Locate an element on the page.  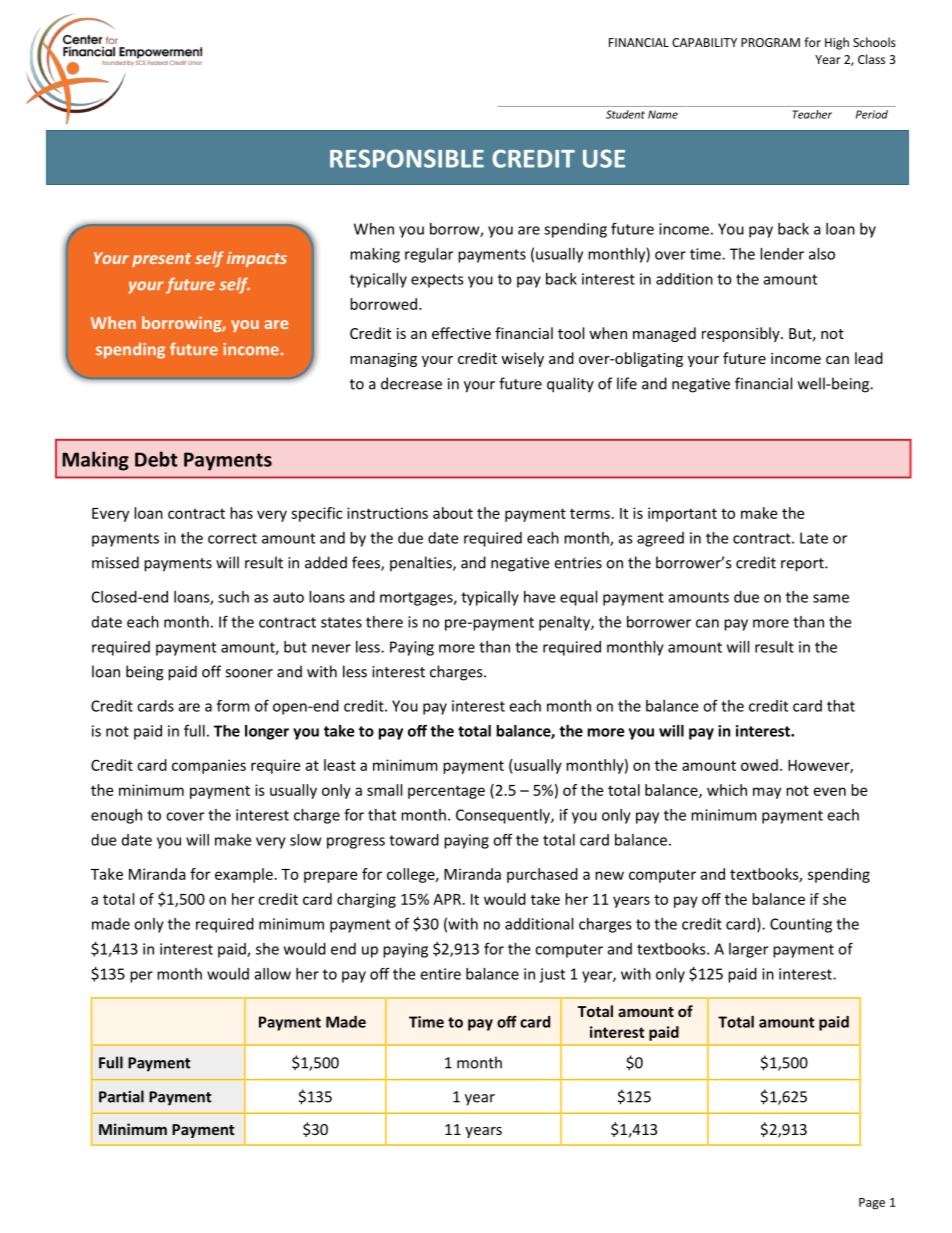
same is located at coordinates (831, 598).
